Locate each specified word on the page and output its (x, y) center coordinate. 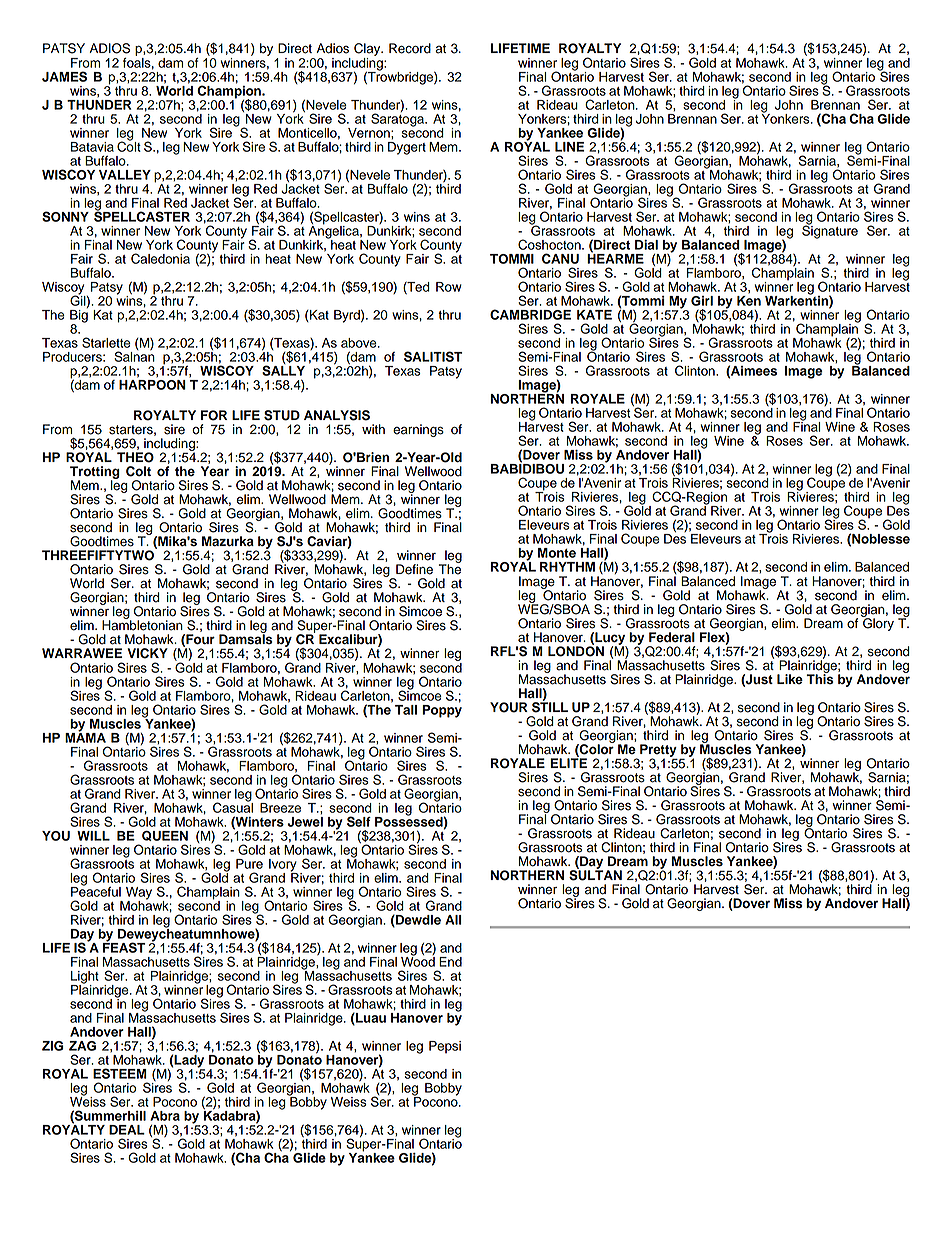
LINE (569, 147)
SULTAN (595, 874)
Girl (702, 301)
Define (414, 569)
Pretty (658, 751)
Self (359, 821)
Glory (877, 623)
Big (79, 316)
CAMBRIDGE (530, 314)
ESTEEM (120, 1073)
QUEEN (165, 836)
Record (410, 48)
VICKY (148, 653)
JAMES (64, 76)
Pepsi (445, 1047)
